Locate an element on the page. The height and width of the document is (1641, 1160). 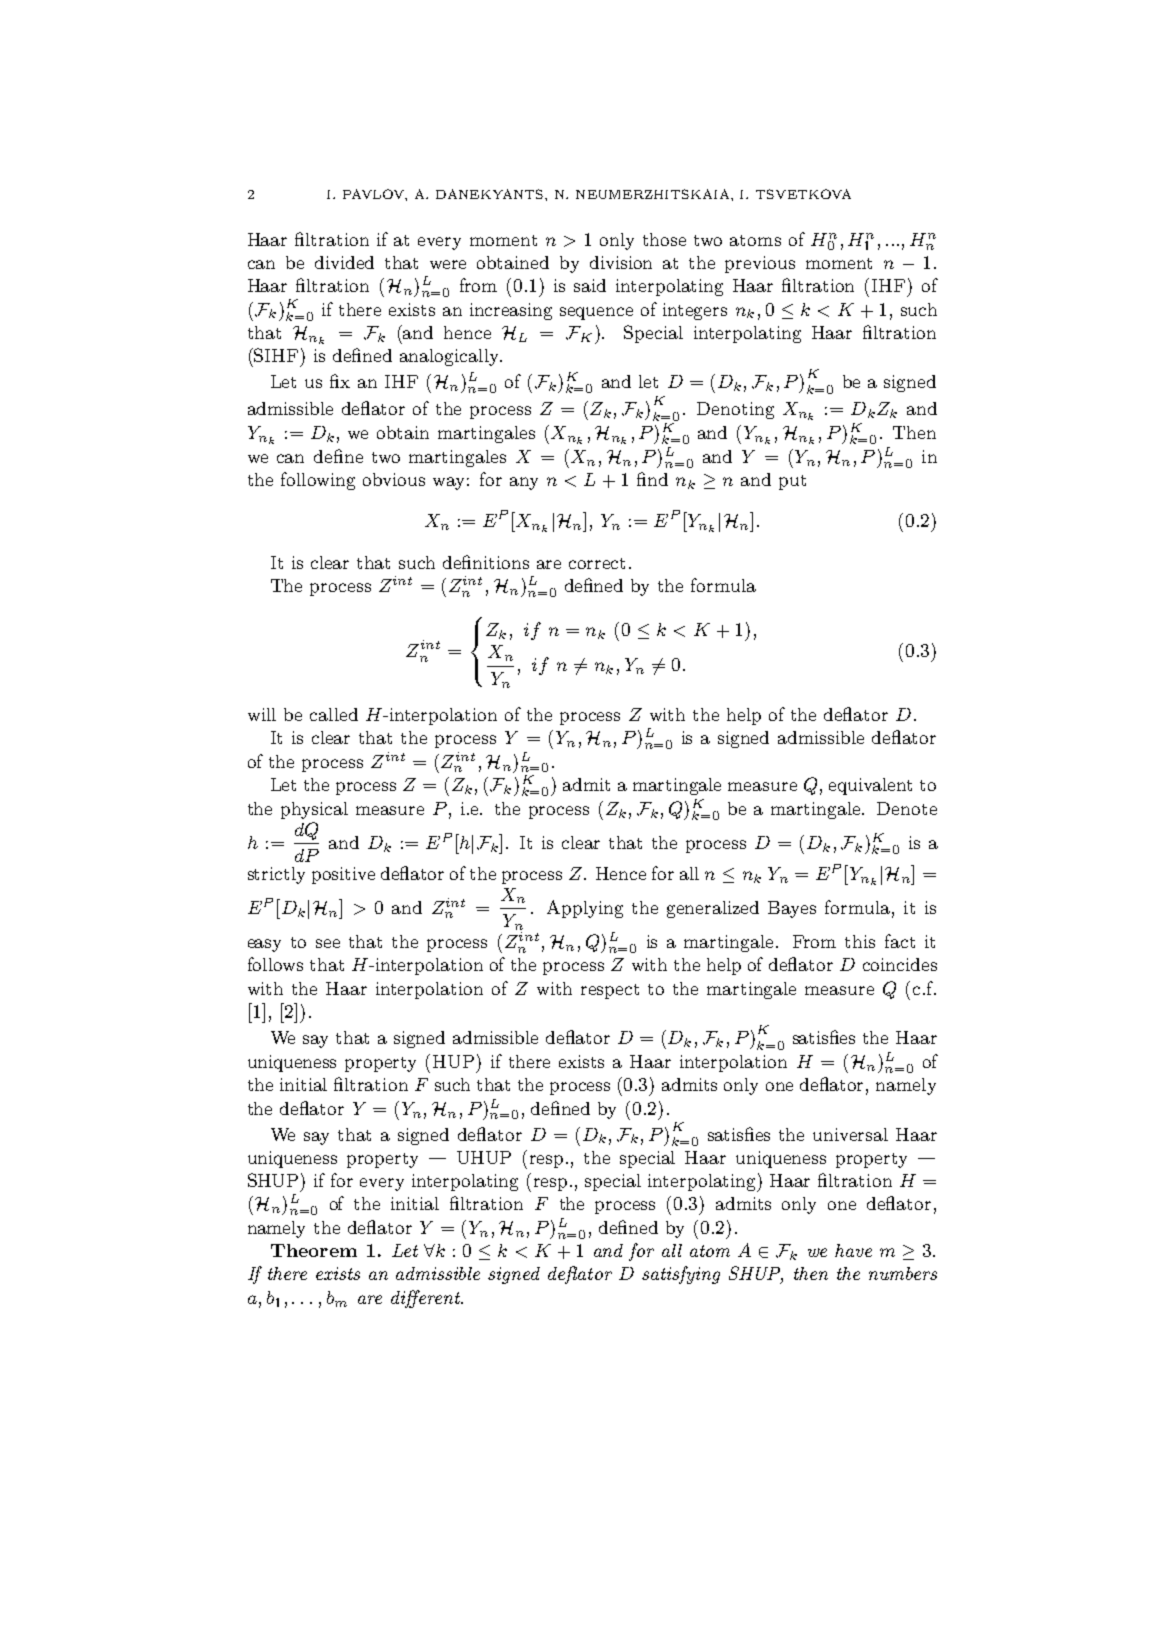
said is located at coordinates (590, 285).
